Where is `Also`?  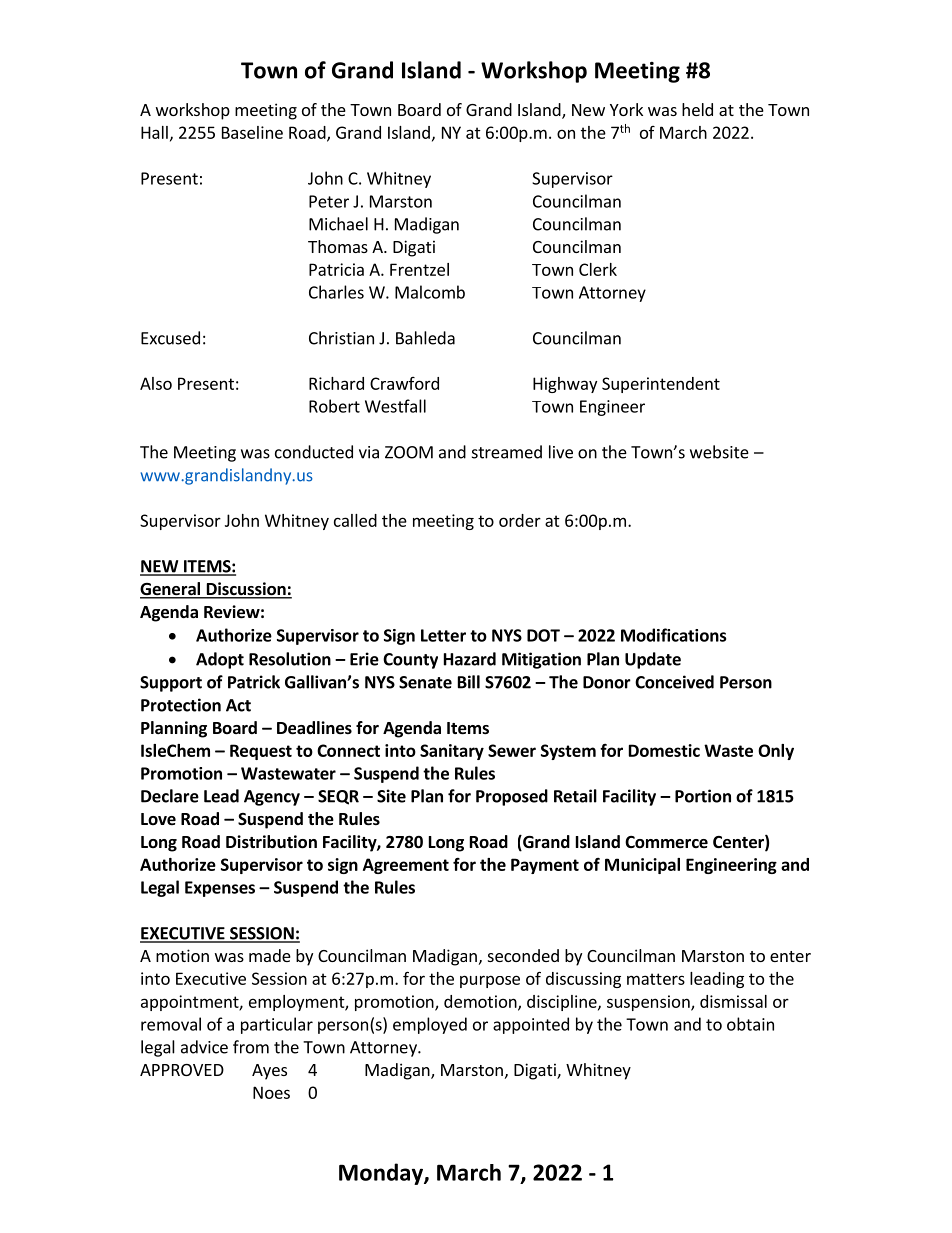
Also is located at coordinates (156, 383).
